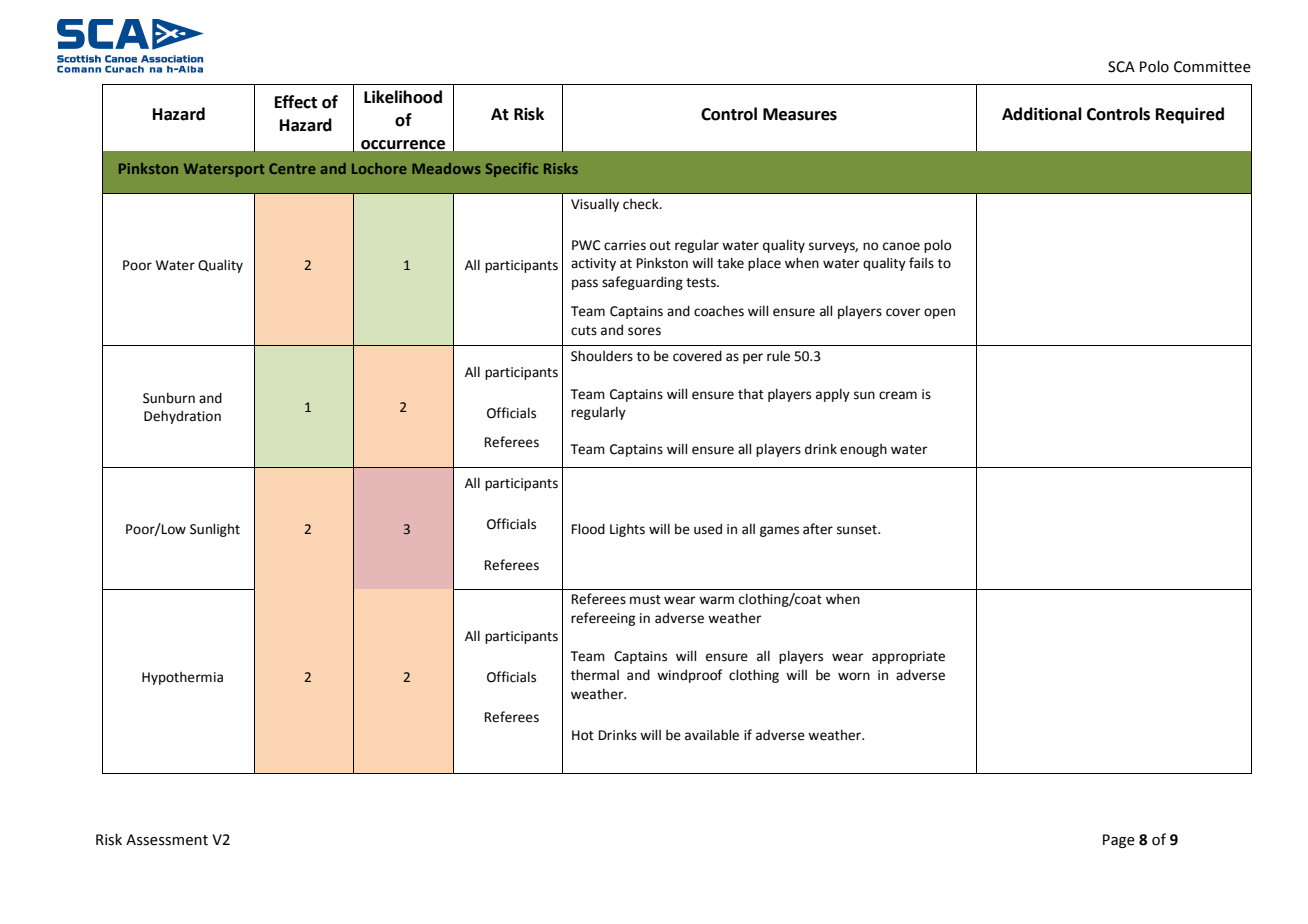  Describe the element at coordinates (296, 102) in the image. I see `Effect` at that location.
